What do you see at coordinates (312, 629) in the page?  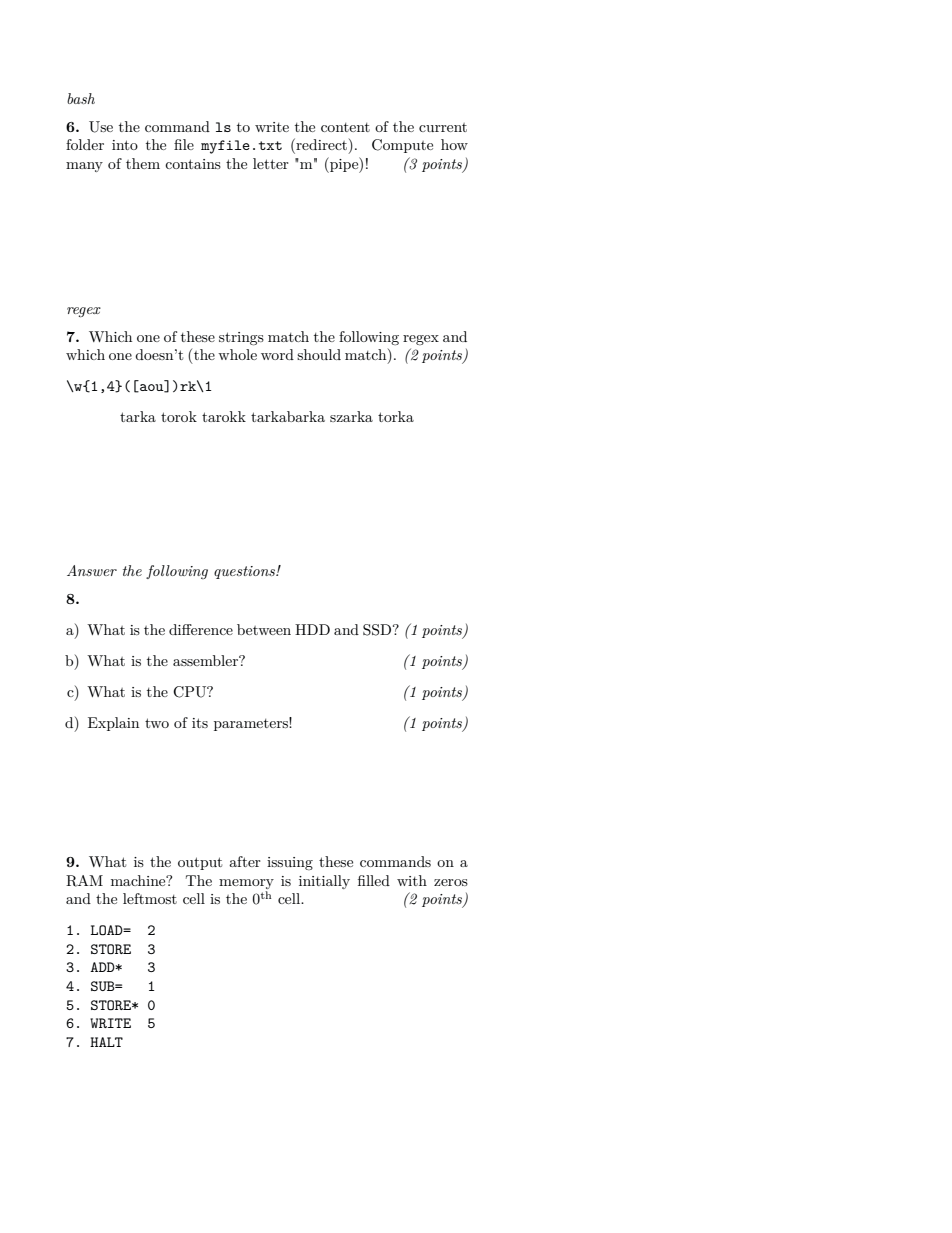 I see `HDD` at bounding box center [312, 629].
